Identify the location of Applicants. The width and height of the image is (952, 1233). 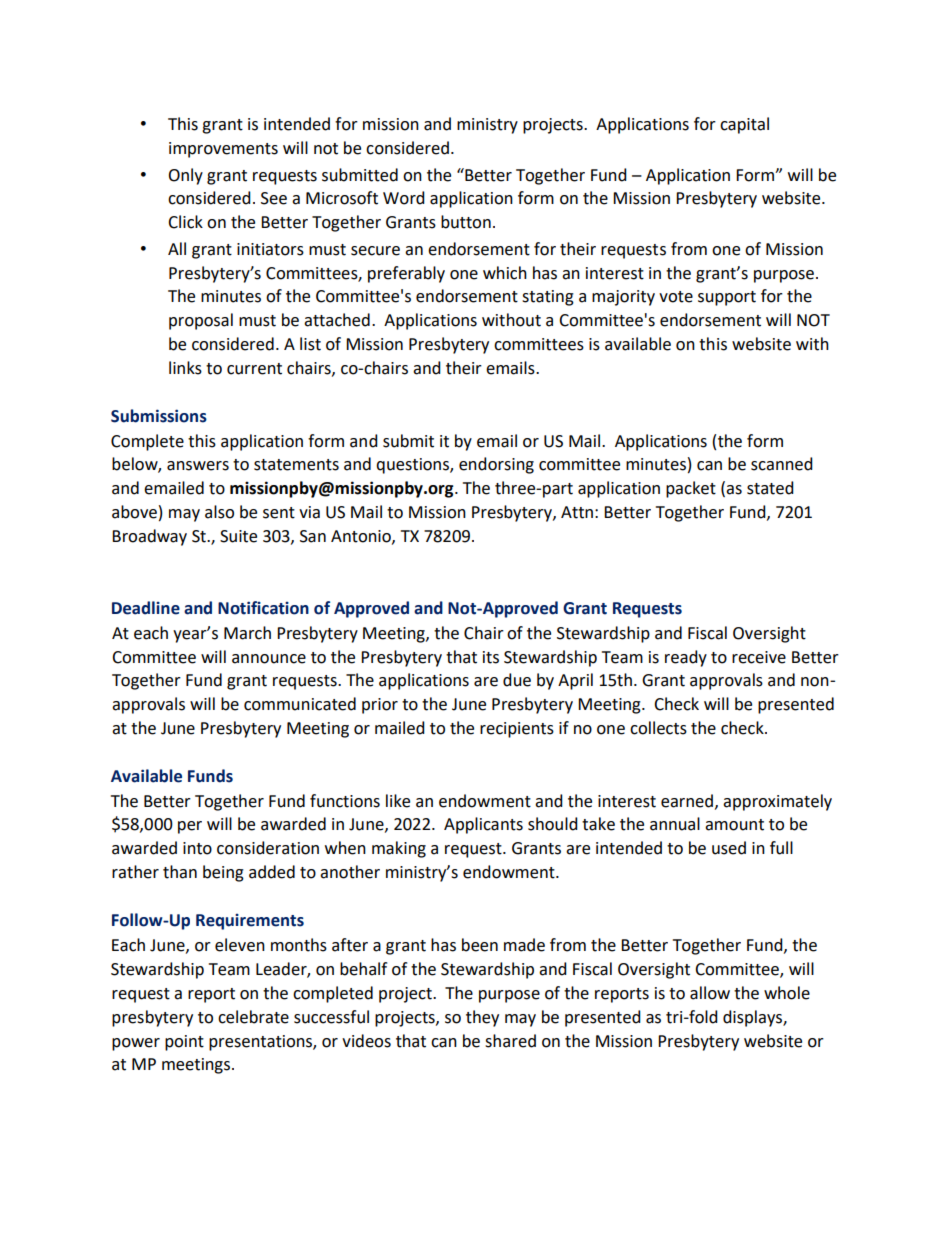
(483, 825).
